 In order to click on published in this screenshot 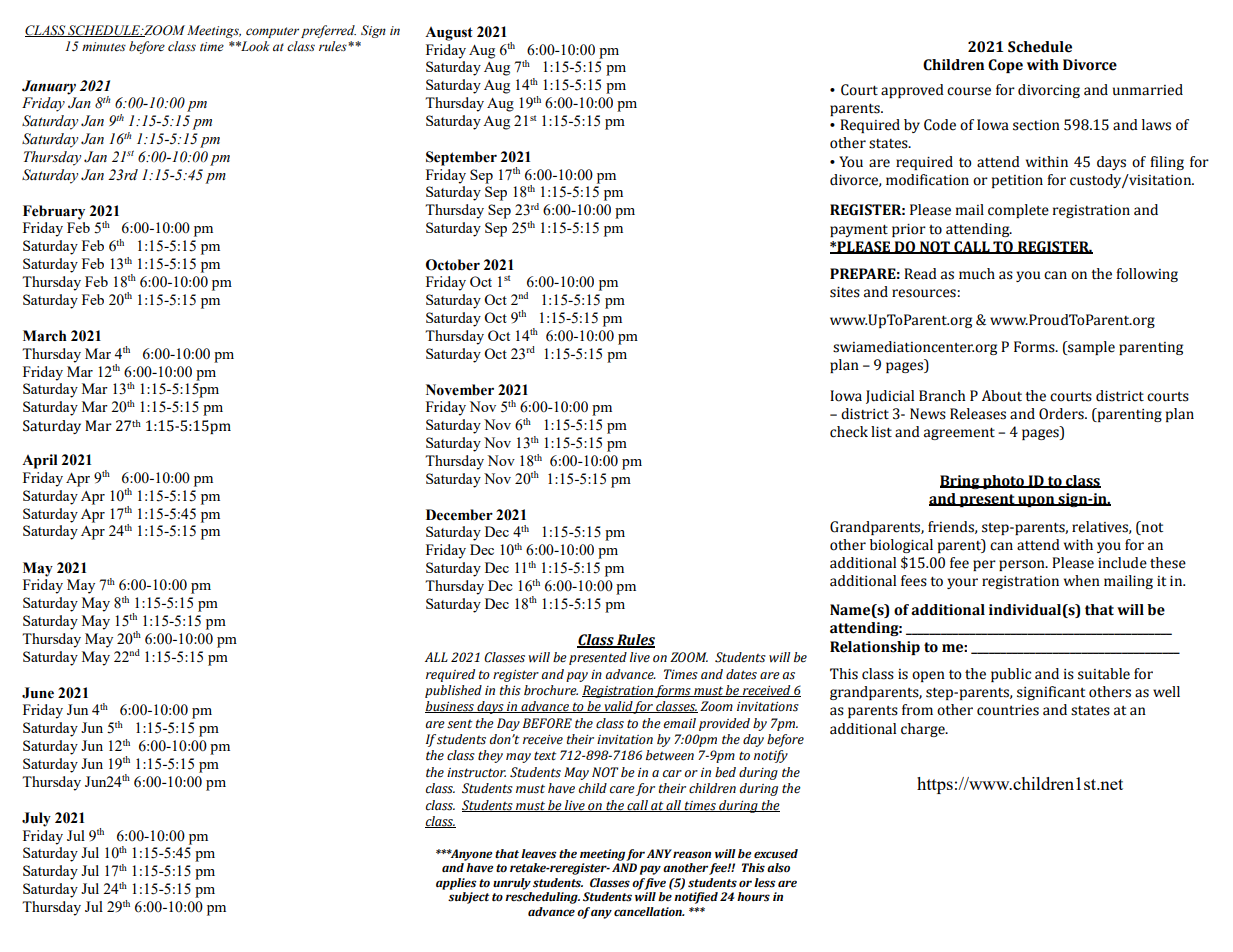, I will do `click(453, 691)`.
